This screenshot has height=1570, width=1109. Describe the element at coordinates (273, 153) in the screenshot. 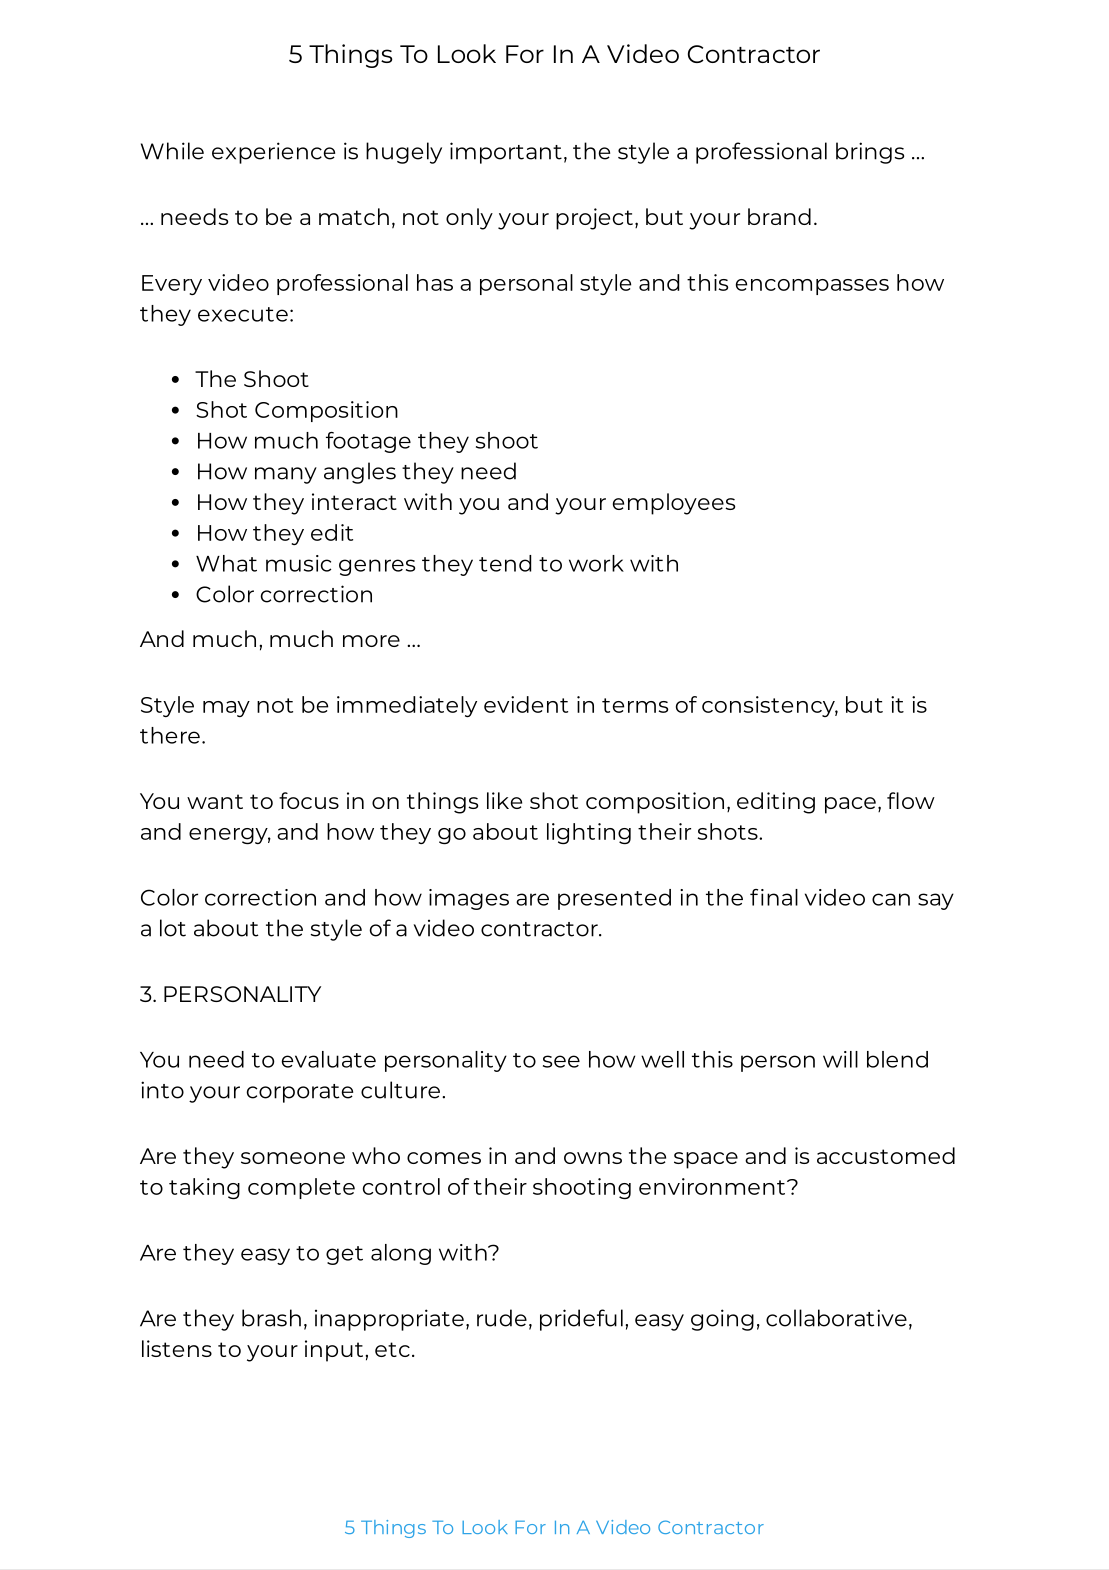

I see `experience` at that location.
